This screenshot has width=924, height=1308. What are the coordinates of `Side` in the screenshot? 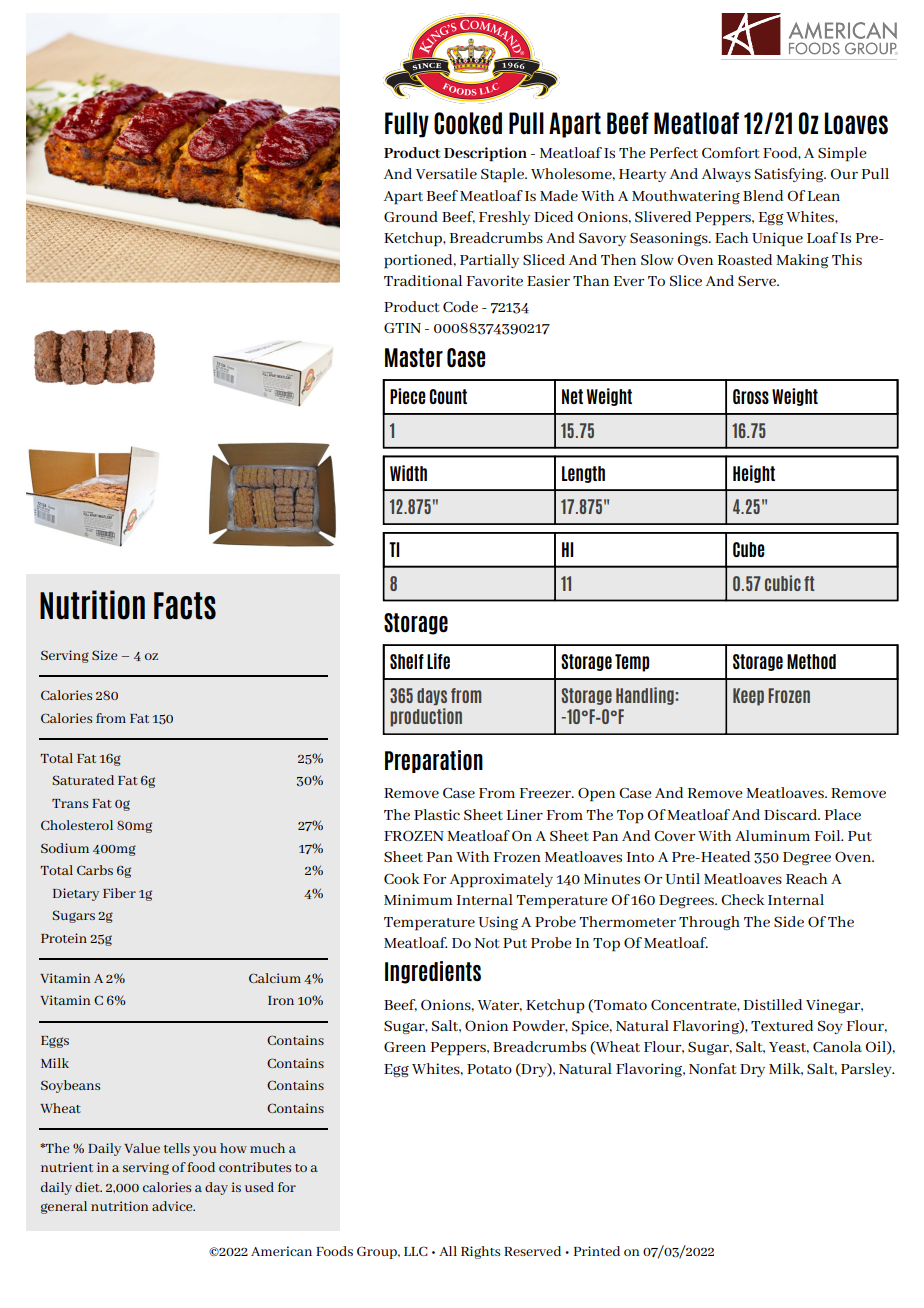 It's located at (789, 921).
